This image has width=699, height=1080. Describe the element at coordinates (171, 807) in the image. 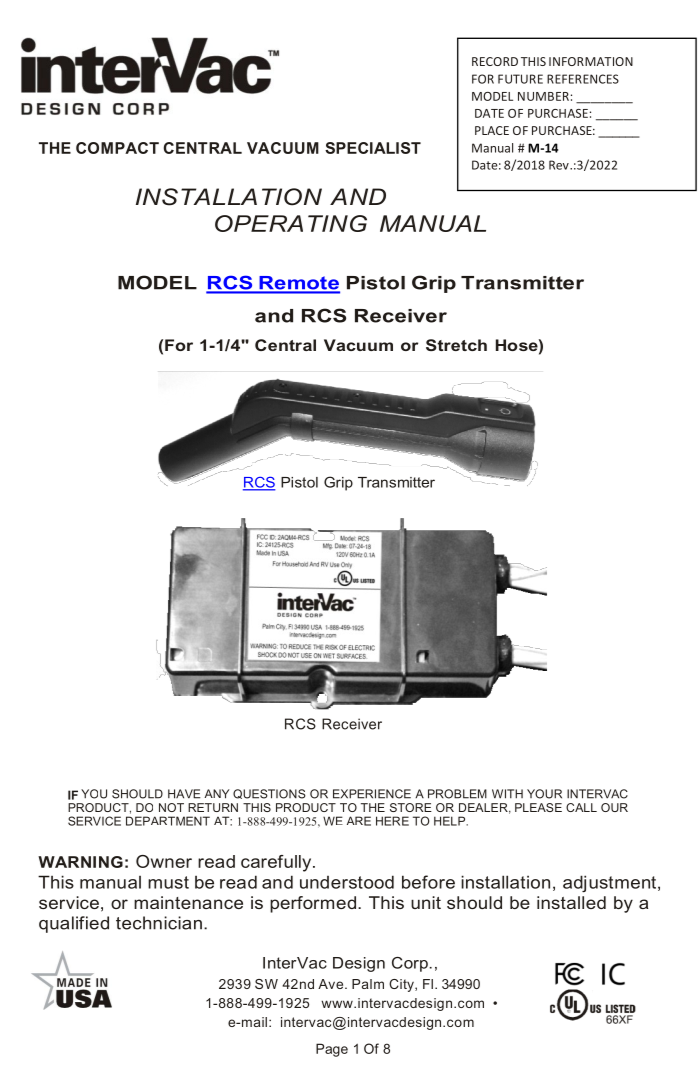

I see `NOT` at that location.
